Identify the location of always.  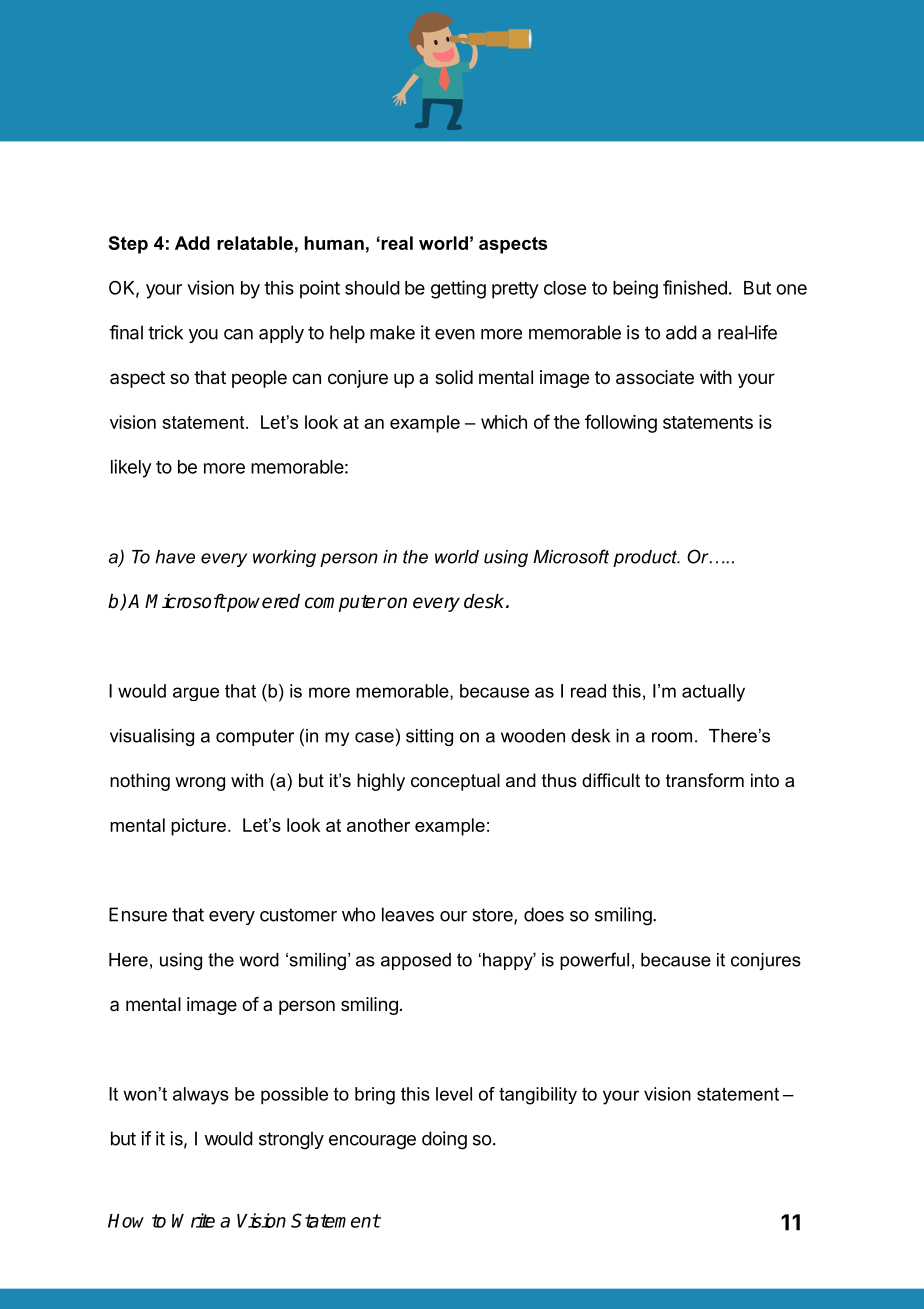
(201, 1096).
